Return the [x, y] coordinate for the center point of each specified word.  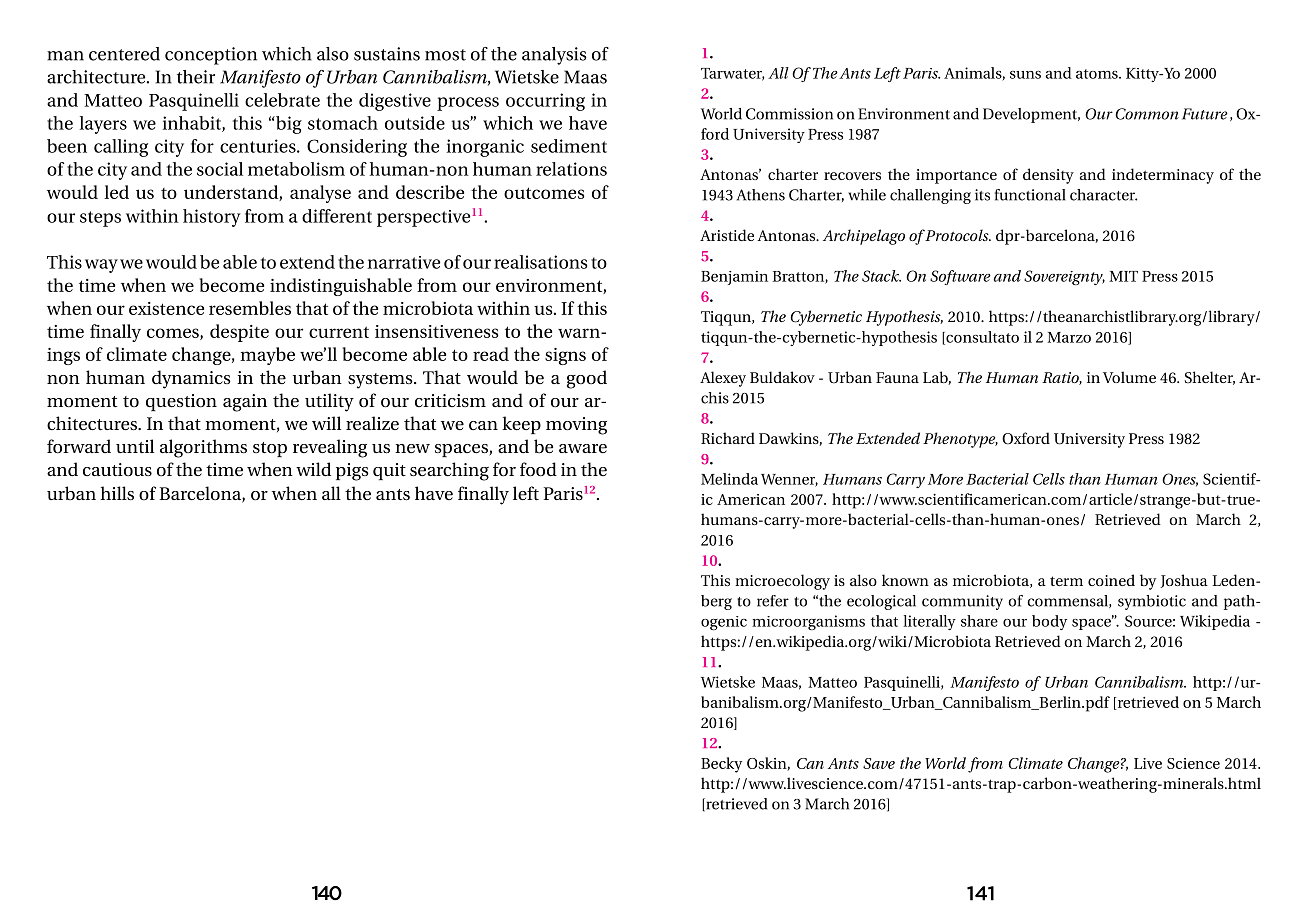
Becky [721, 765]
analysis [554, 56]
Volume [1129, 377]
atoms [1098, 74]
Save [879, 763]
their [196, 77]
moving [576, 426]
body [1049, 622]
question [181, 402]
